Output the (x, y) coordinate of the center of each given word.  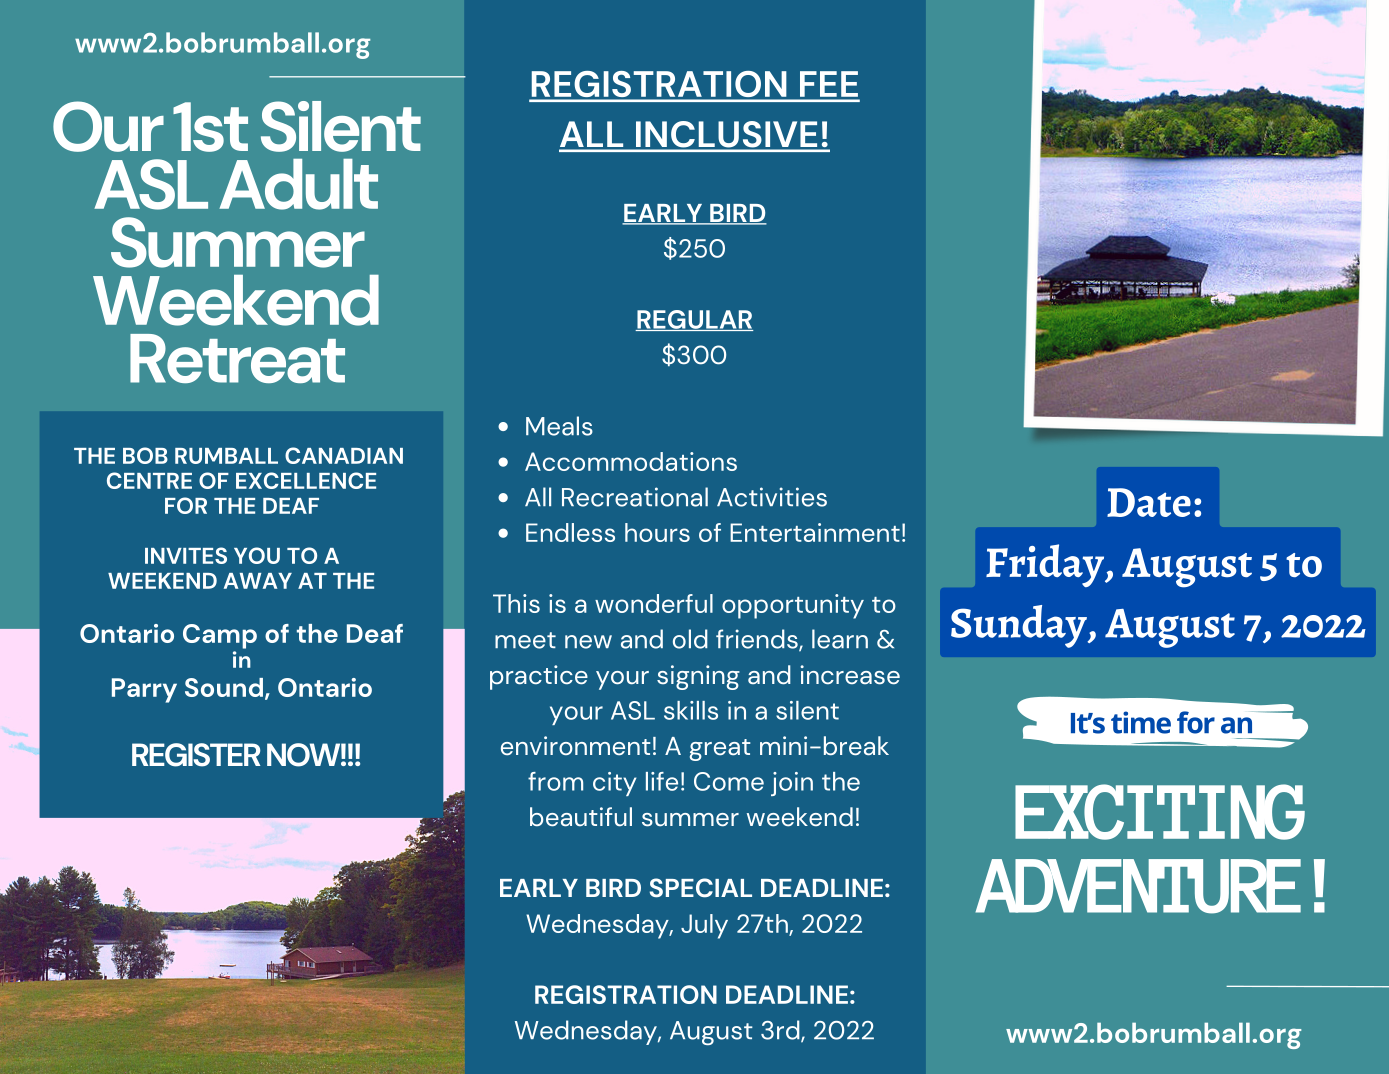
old (690, 639)
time (1141, 722)
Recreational (635, 497)
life (662, 781)
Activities (772, 497)
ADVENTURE (1138, 886)
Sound (224, 687)
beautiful (581, 817)
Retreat (237, 358)
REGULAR (694, 320)
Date (1149, 502)
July (704, 926)
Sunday (1020, 626)
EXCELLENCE (306, 480)
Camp (220, 636)
